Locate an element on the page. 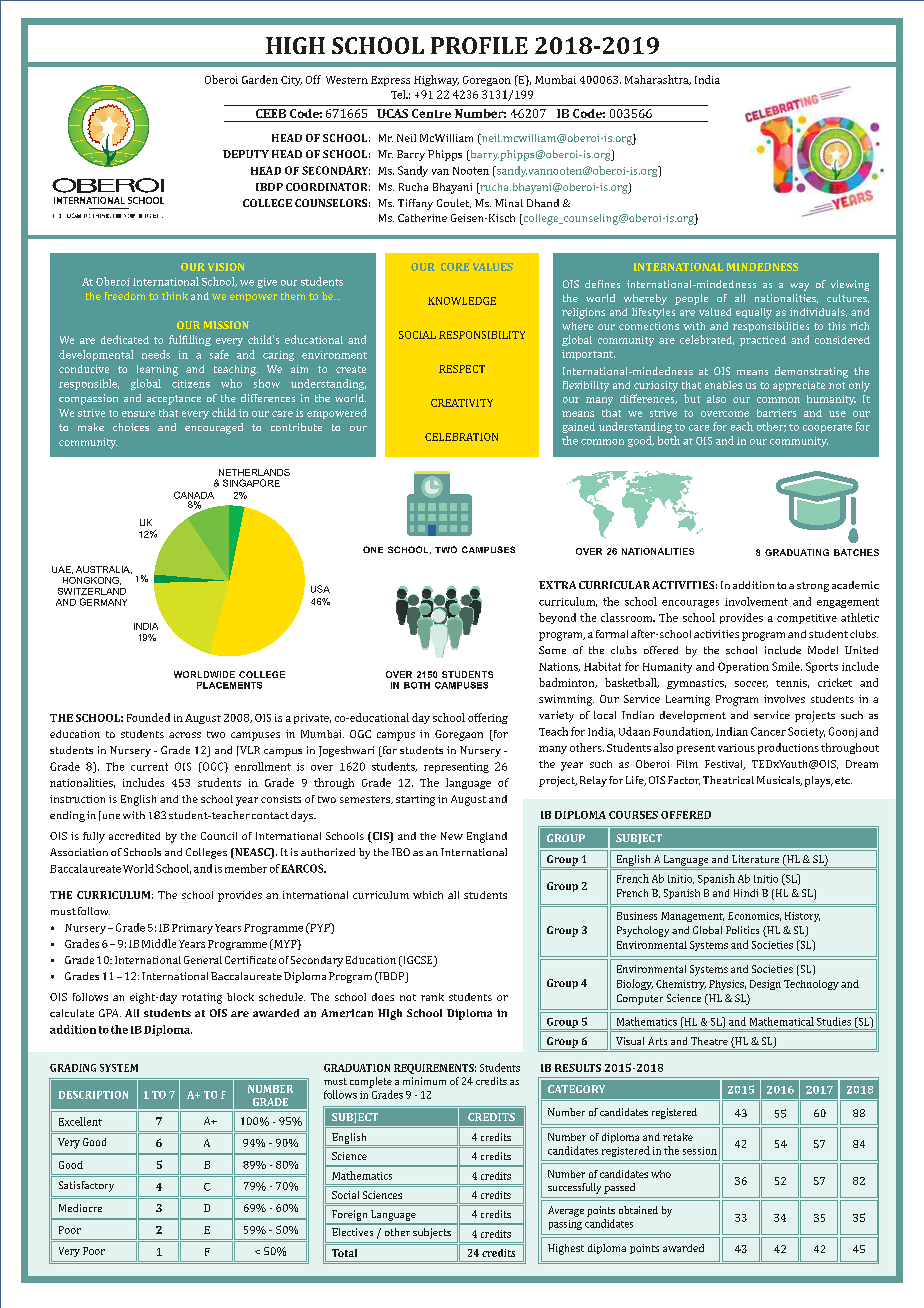 The height and width of the image is (1308, 924). RESPECT is located at coordinates (462, 369).
